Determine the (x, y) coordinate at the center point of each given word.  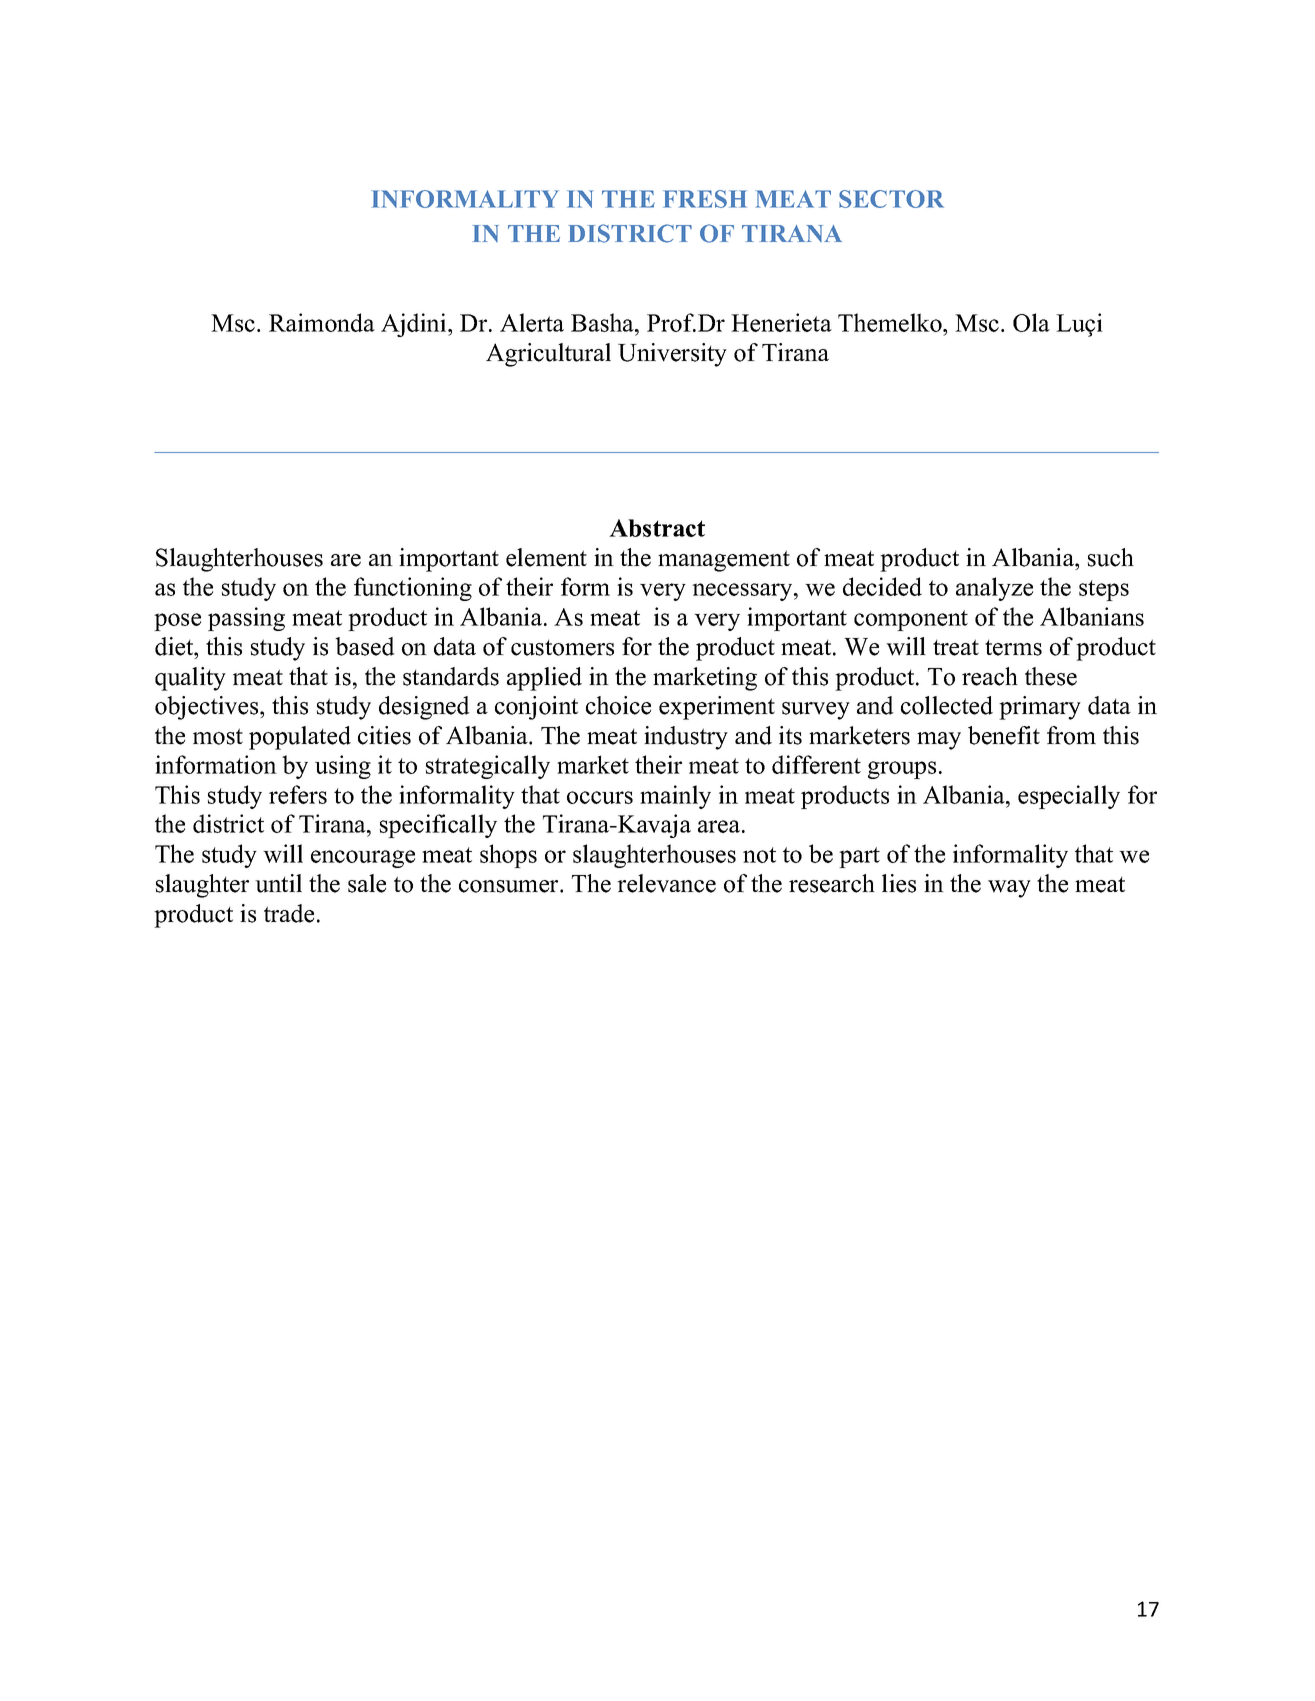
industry (686, 738)
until (278, 883)
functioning (413, 589)
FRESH (705, 199)
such (1111, 557)
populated (300, 738)
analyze (994, 589)
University (672, 355)
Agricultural (548, 355)
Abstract (657, 528)
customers (562, 647)
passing (246, 619)
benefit (1004, 735)
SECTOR (891, 199)
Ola (1031, 322)
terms (1013, 647)
